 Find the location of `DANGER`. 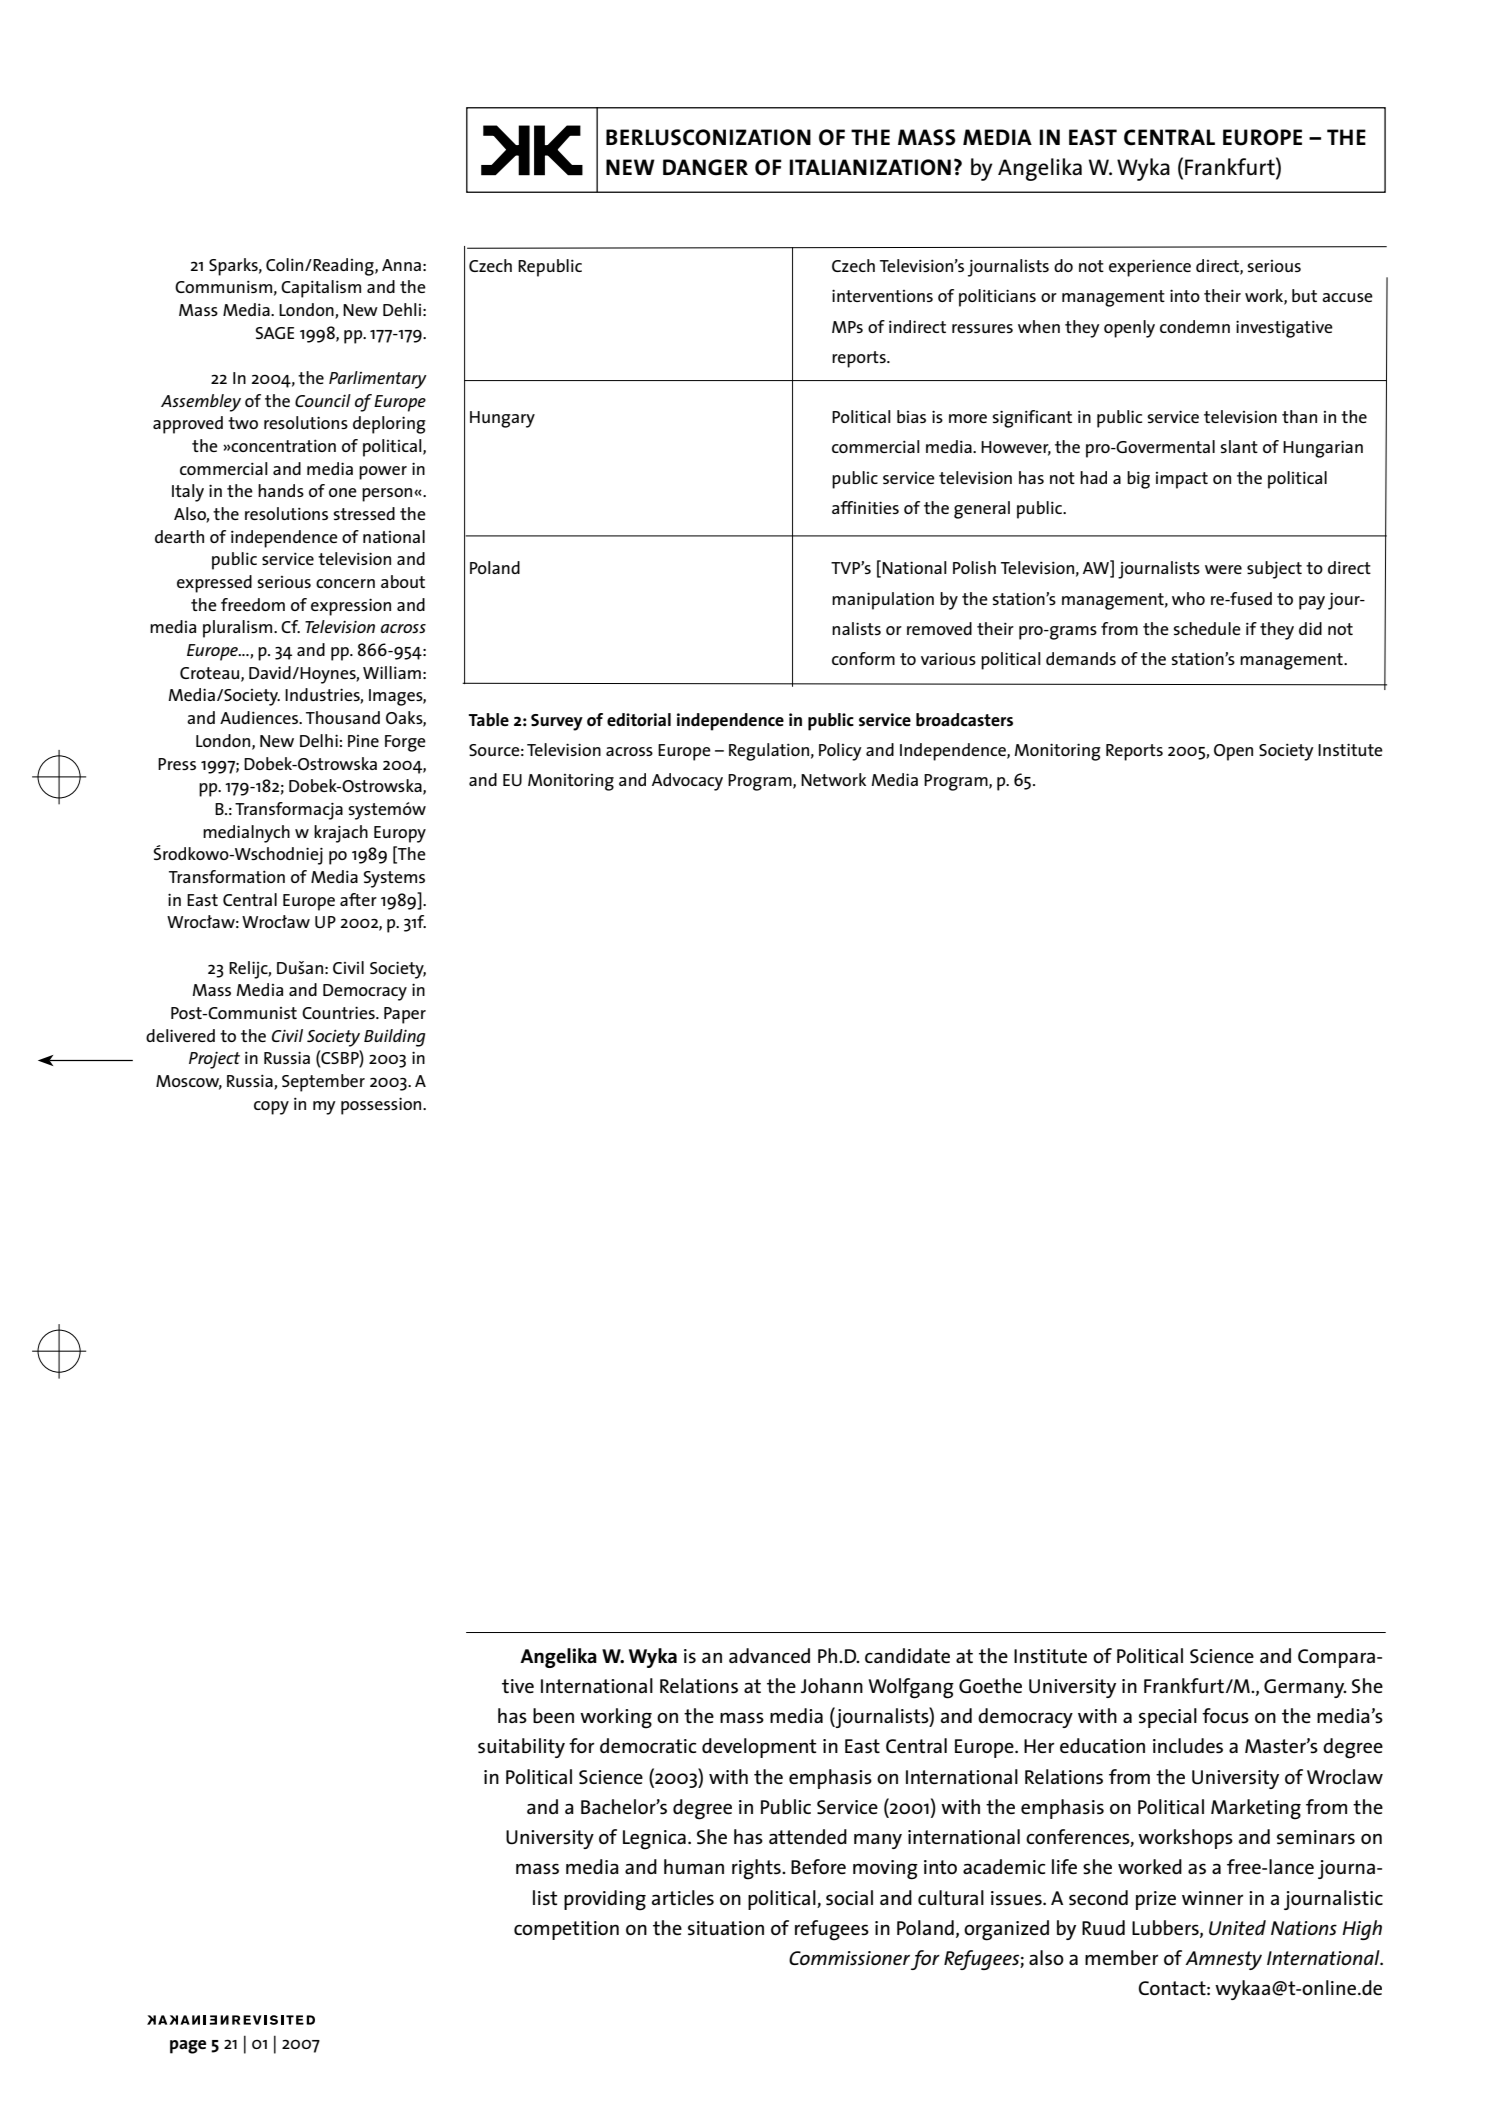

DANGER is located at coordinates (705, 167).
